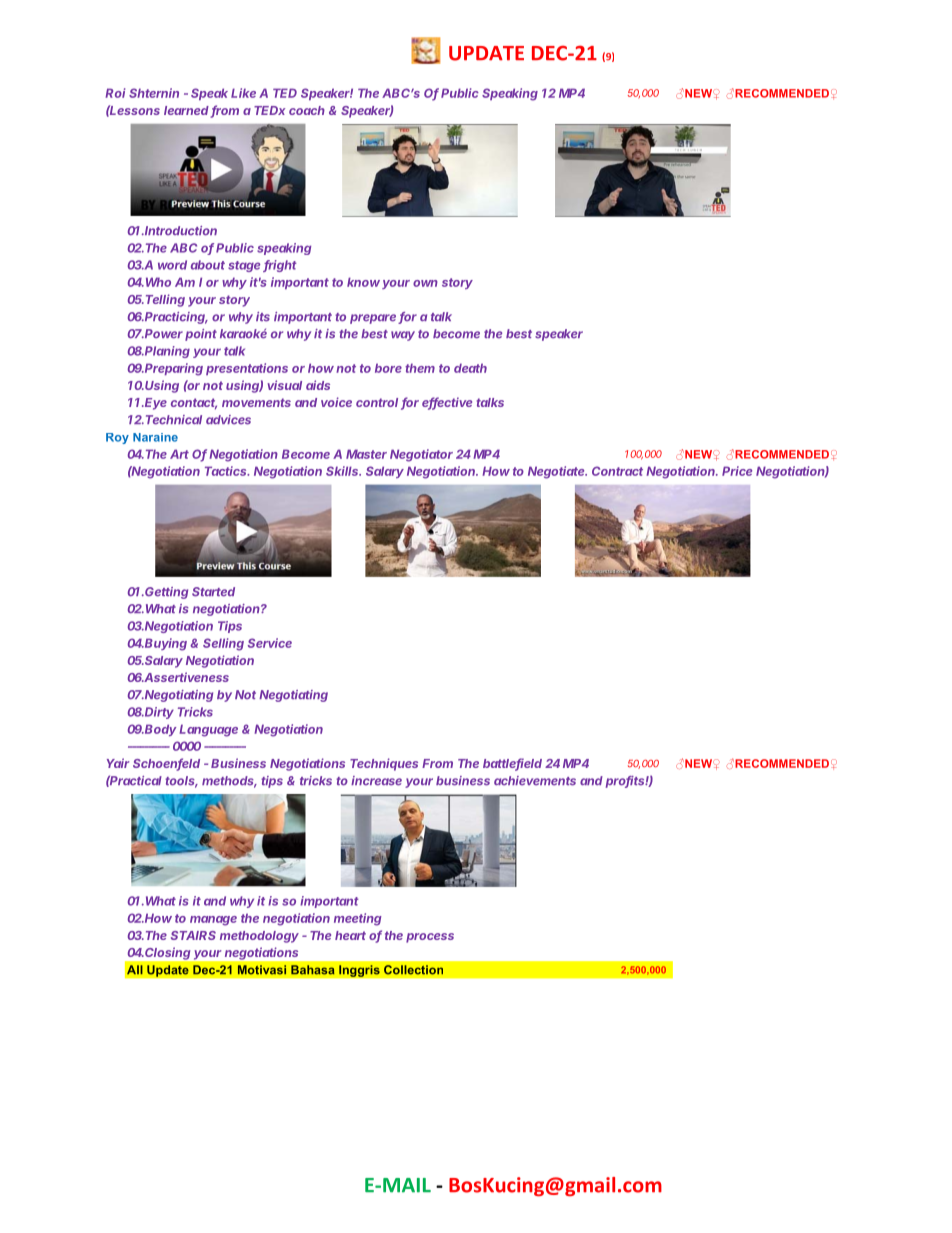  Describe the element at coordinates (413, 970) in the screenshot. I see `Collection` at that location.
